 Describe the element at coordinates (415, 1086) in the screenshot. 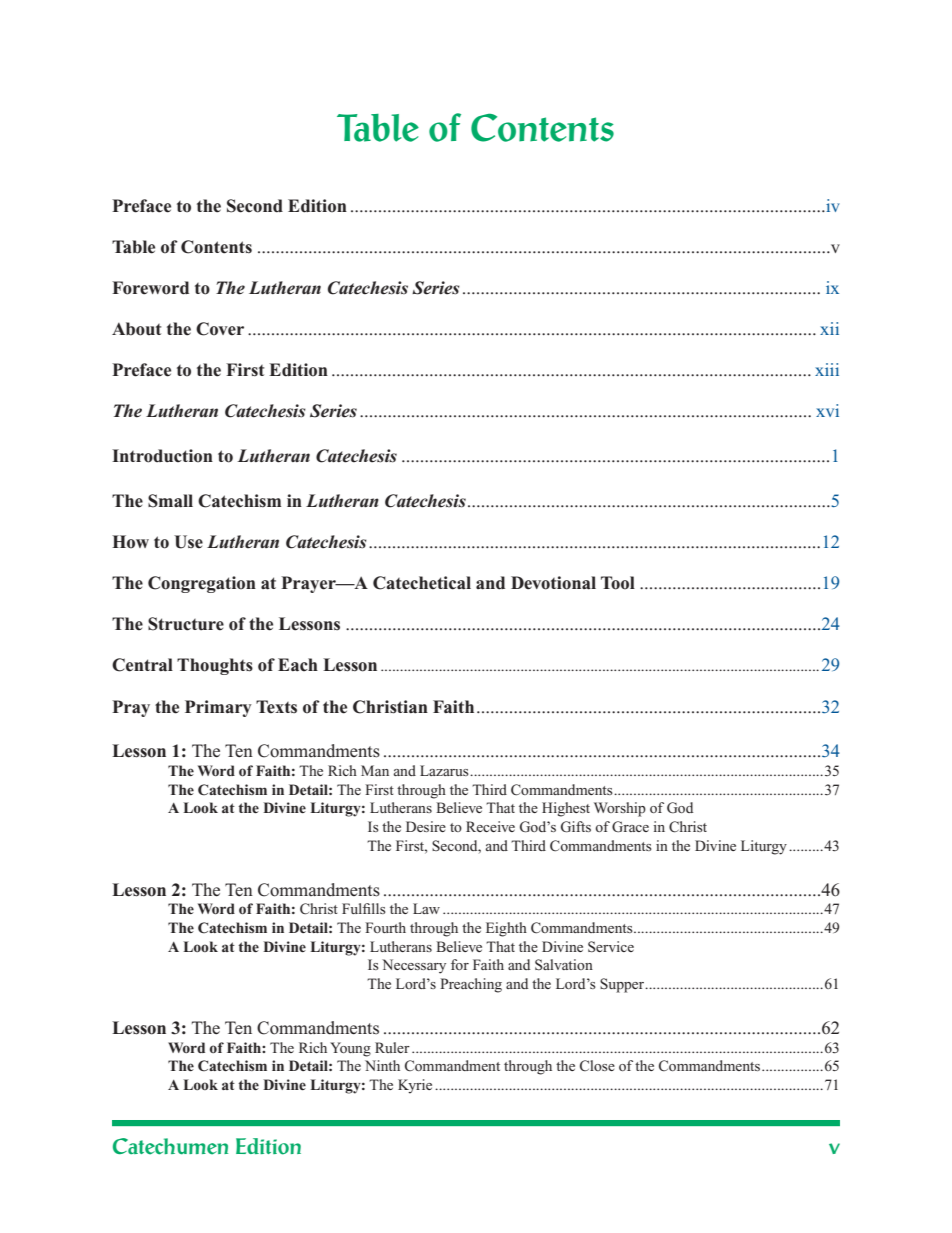

I see `Kyrie` at that location.
